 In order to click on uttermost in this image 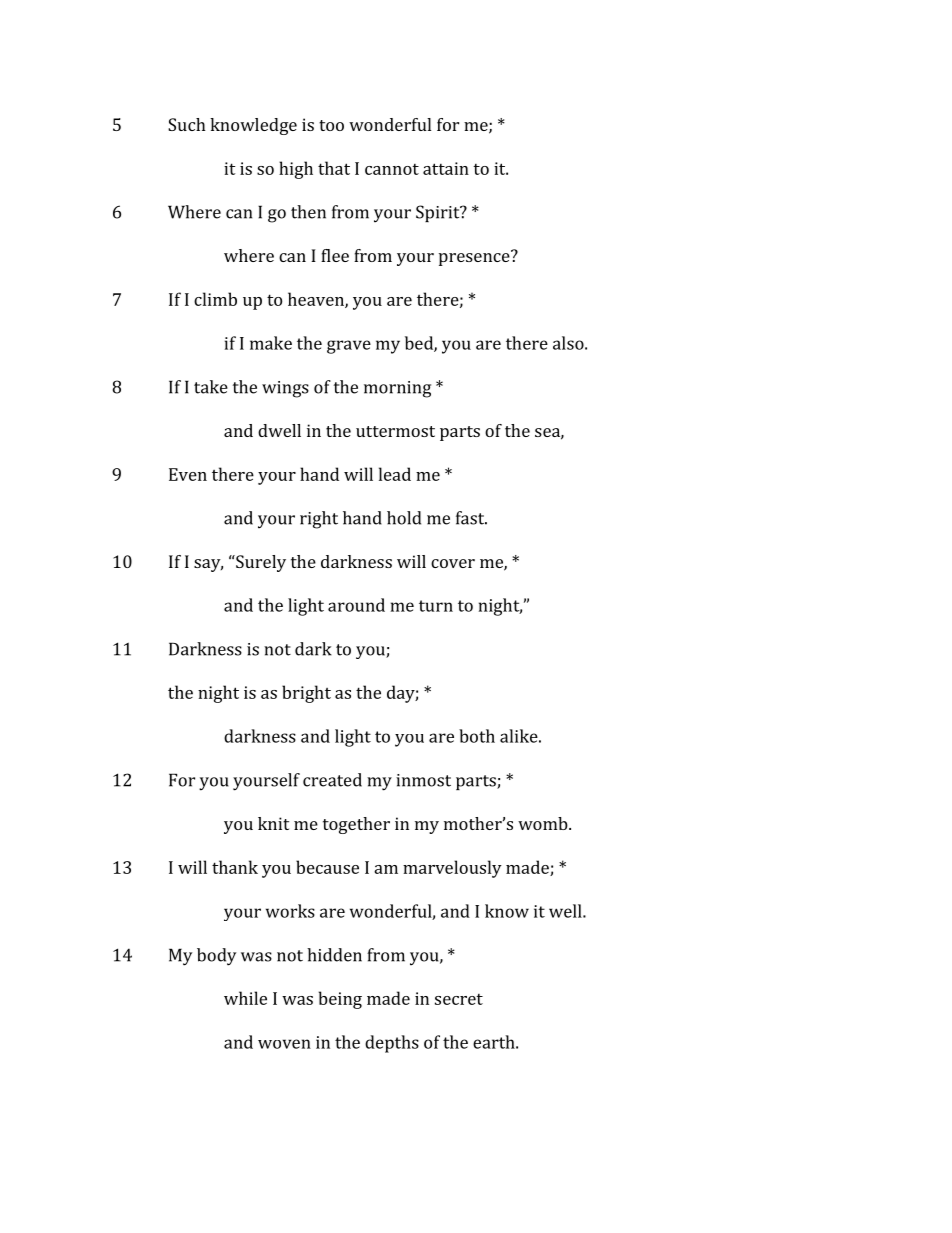, I will do `click(395, 431)`.
